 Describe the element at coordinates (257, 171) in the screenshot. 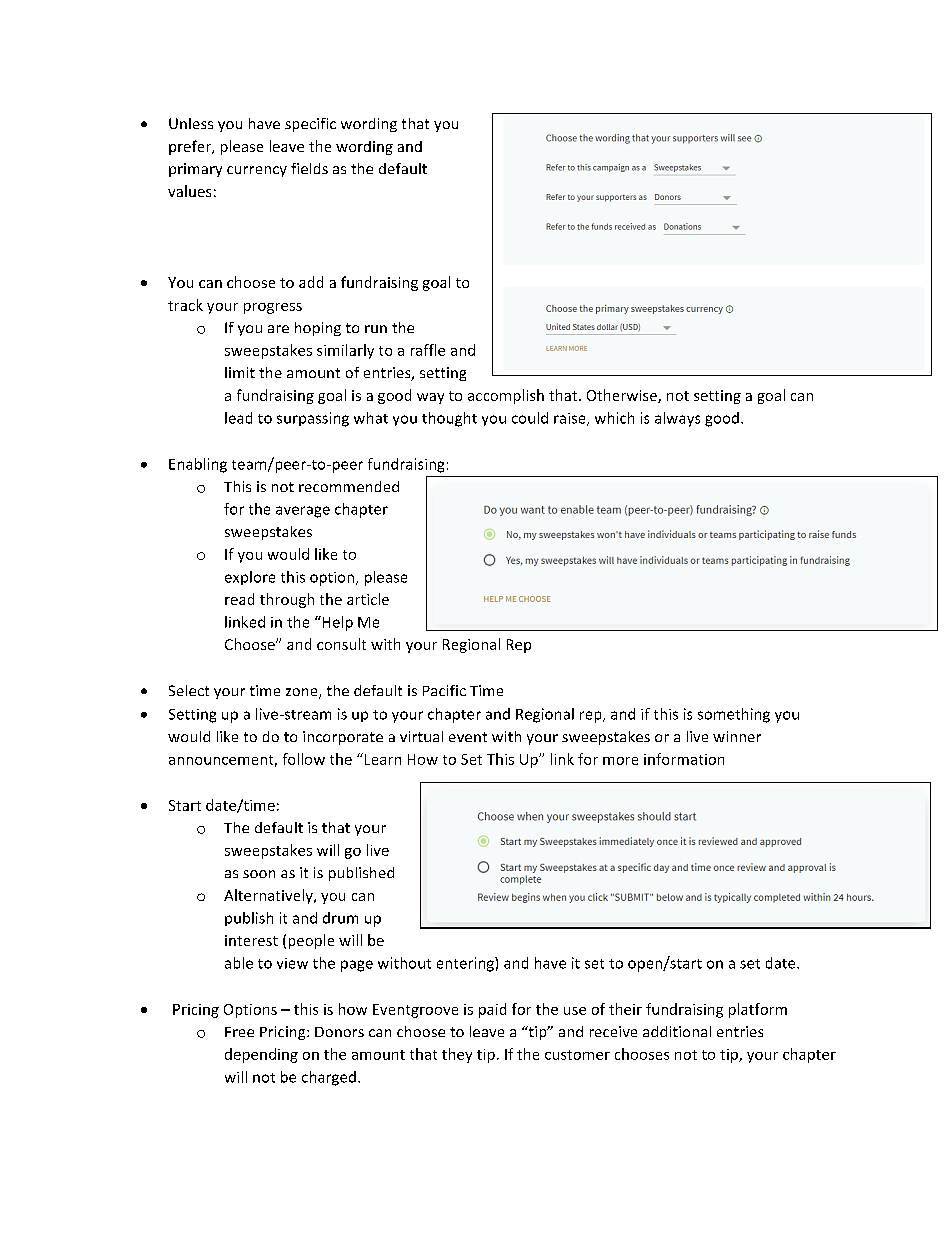

I see `currency` at that location.
